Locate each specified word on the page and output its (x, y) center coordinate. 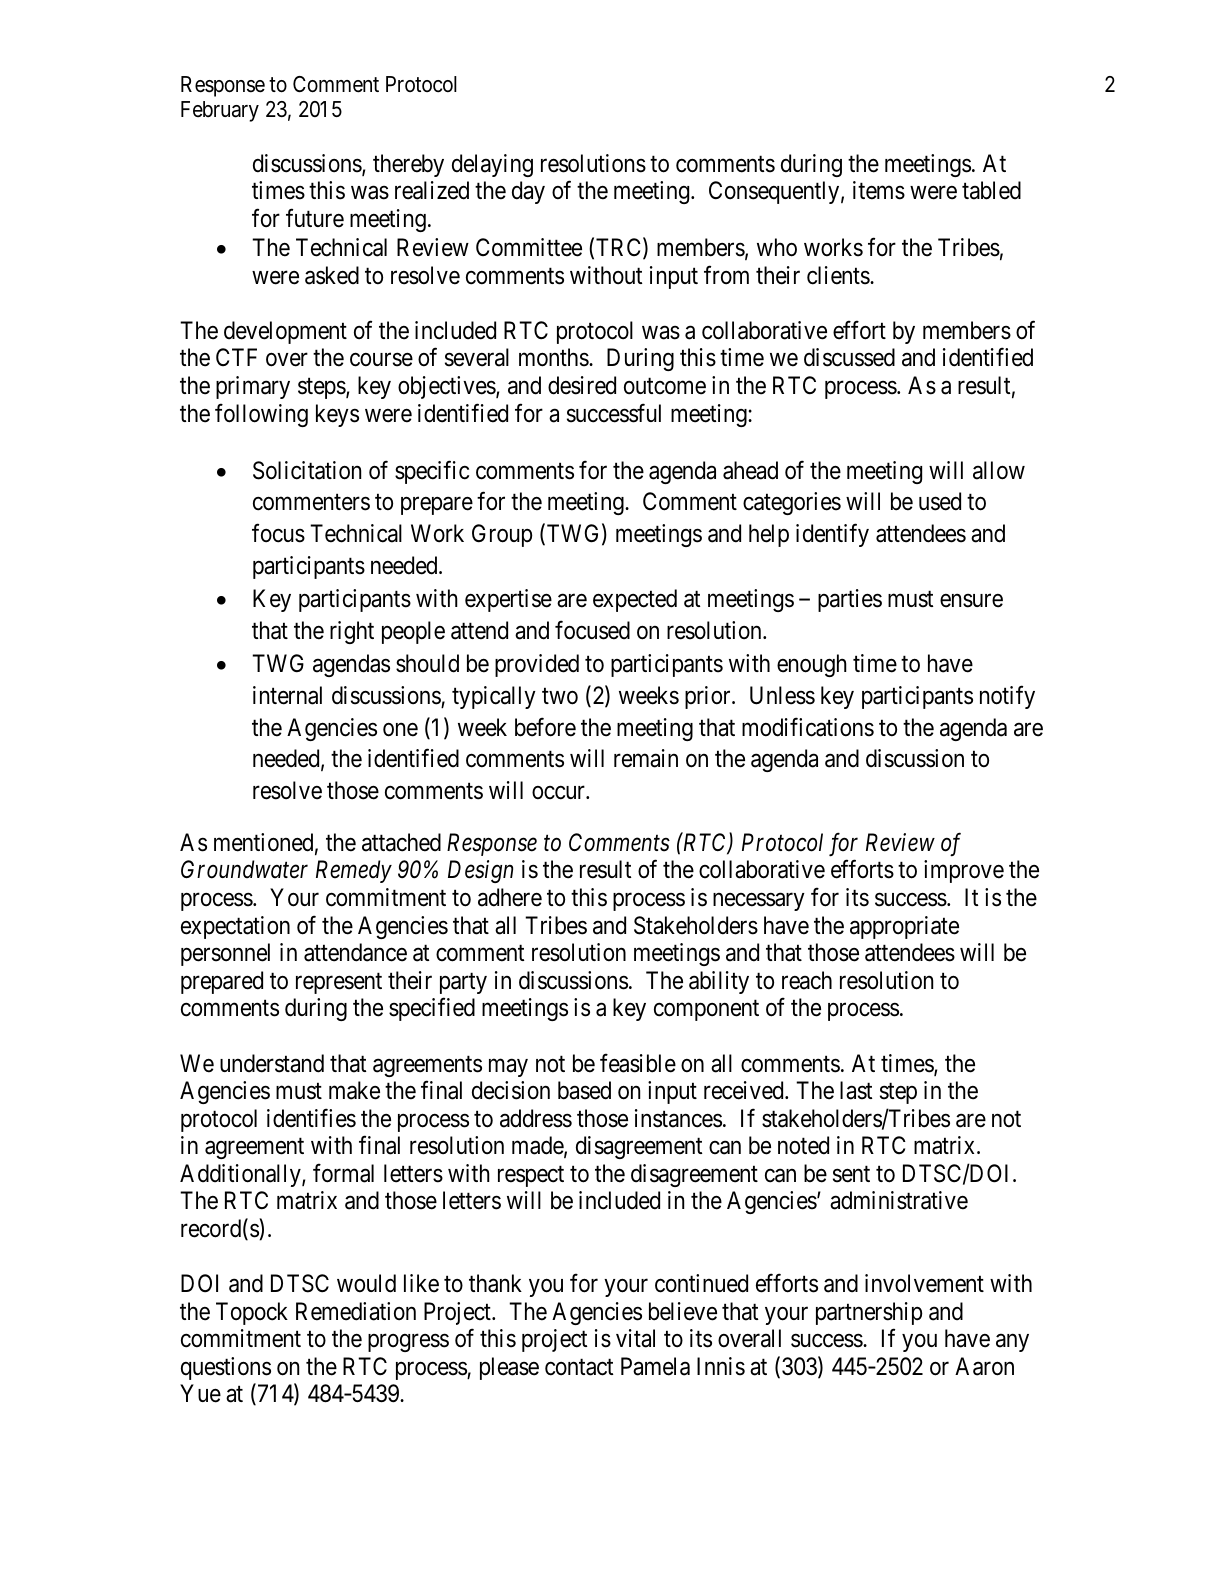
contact (579, 1367)
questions (226, 1368)
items (879, 190)
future (315, 218)
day (528, 192)
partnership (869, 1313)
